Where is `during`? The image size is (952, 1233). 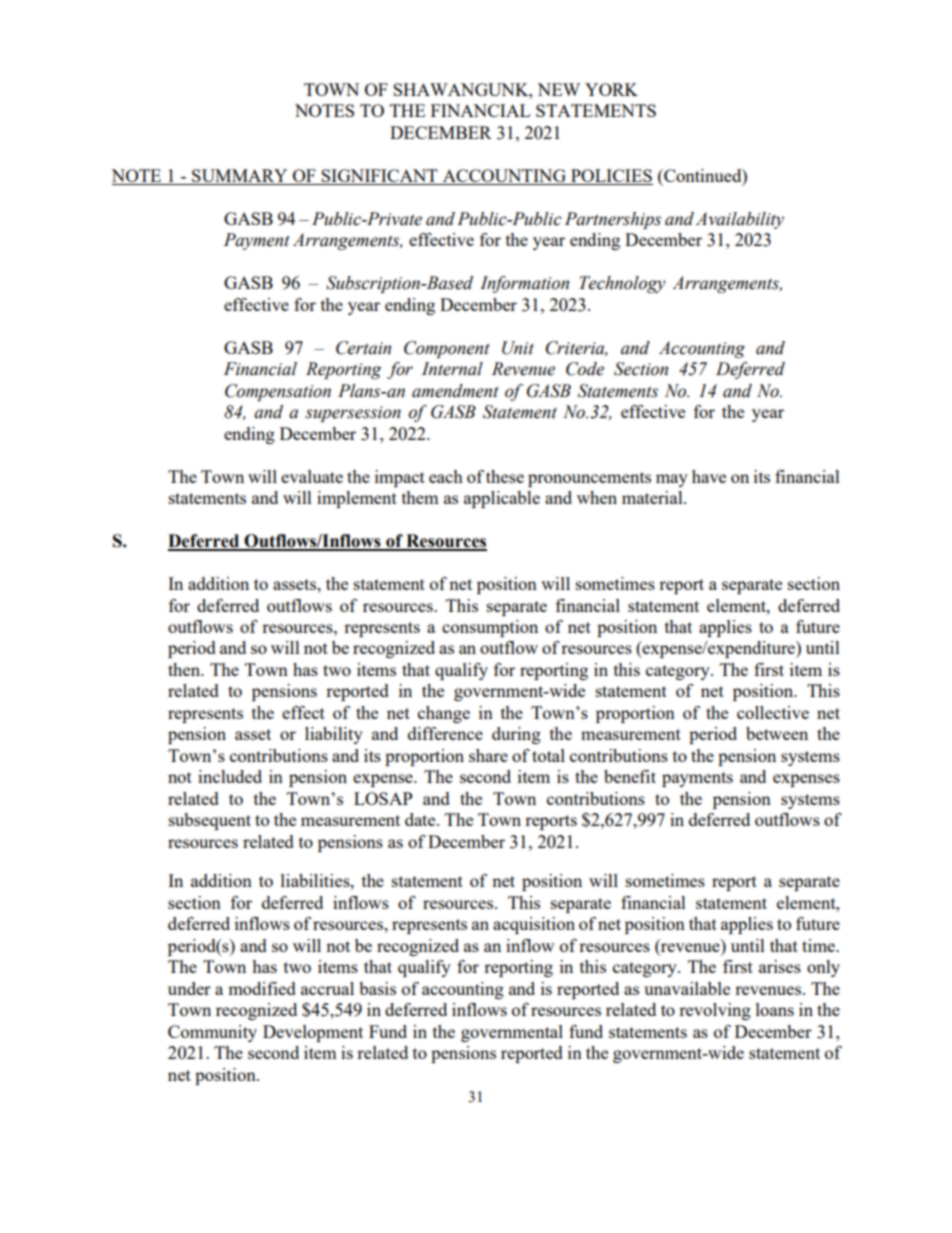 during is located at coordinates (516, 735).
